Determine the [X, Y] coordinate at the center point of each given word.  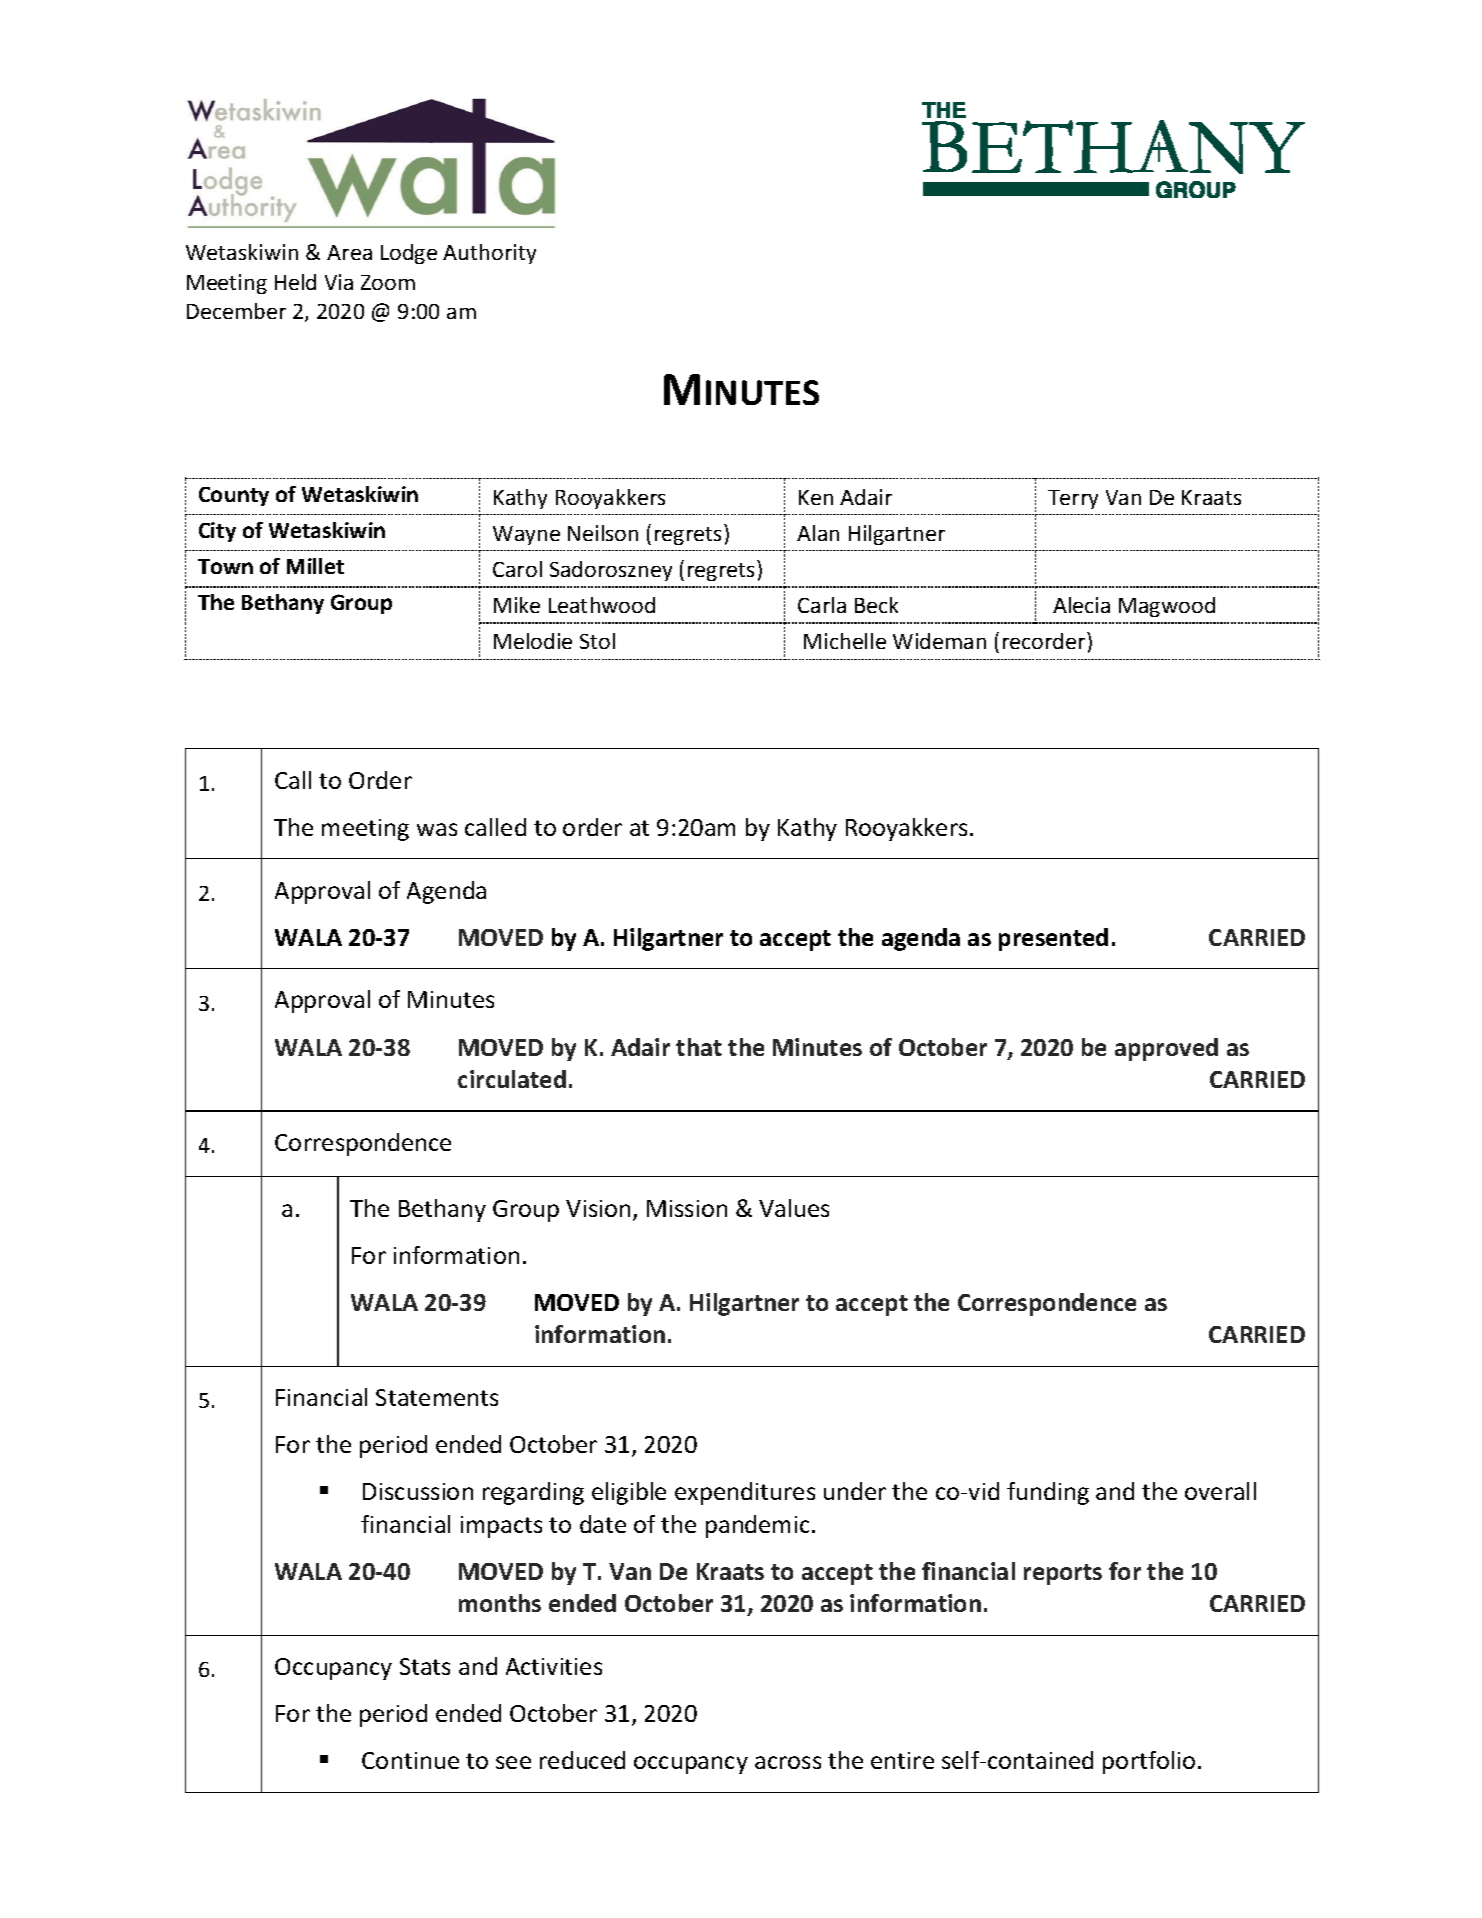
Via [339, 282]
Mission [687, 1208]
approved [1166, 1049]
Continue [410, 1760]
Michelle [845, 641]
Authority [489, 254]
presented [1053, 939]
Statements [437, 1397]
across [788, 1762]
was [437, 829]
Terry [1073, 499]
